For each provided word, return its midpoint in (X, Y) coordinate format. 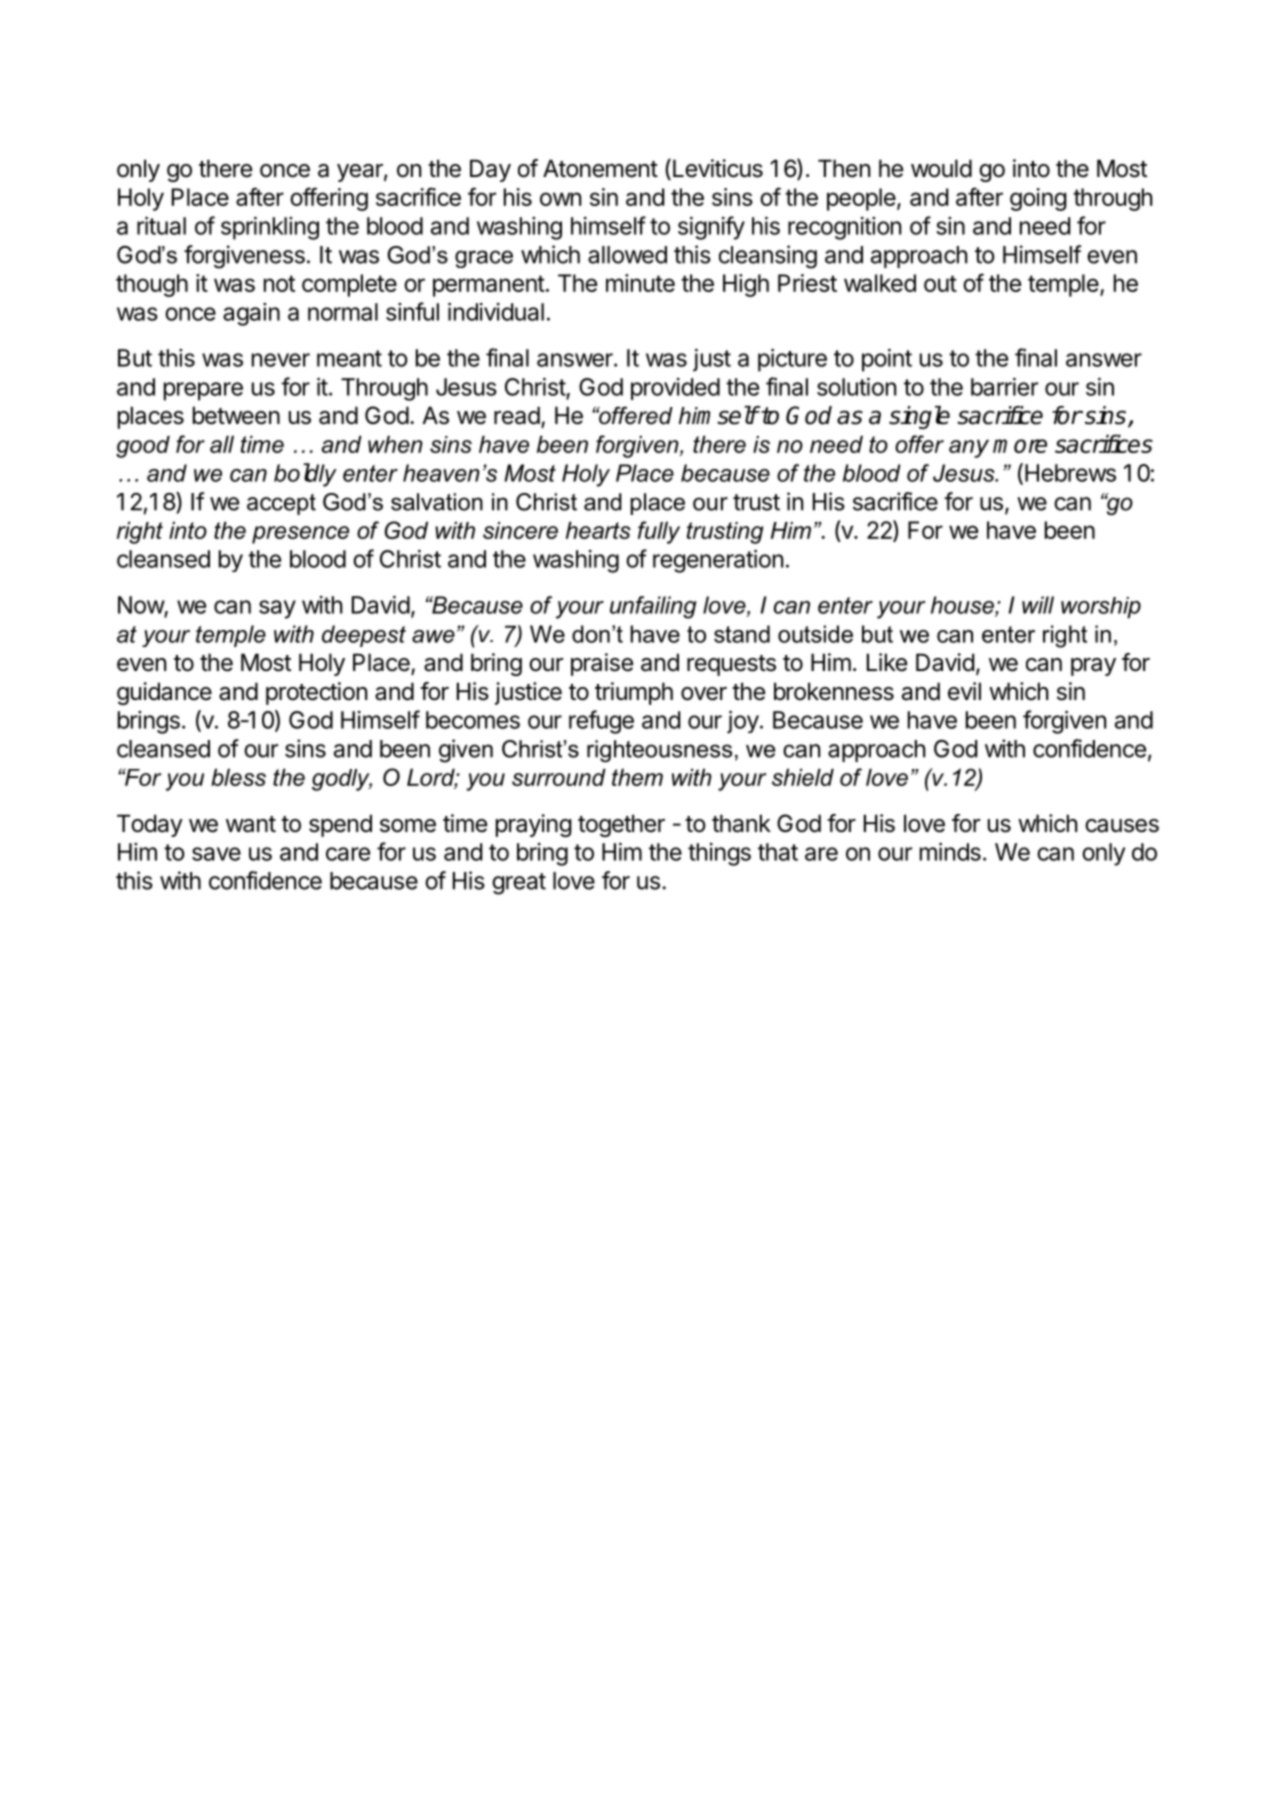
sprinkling (270, 228)
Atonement (600, 168)
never (281, 360)
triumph (634, 693)
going (1038, 199)
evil (964, 691)
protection (316, 693)
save (216, 854)
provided (675, 389)
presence (300, 535)
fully (659, 532)
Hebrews (1070, 473)
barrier (1004, 386)
